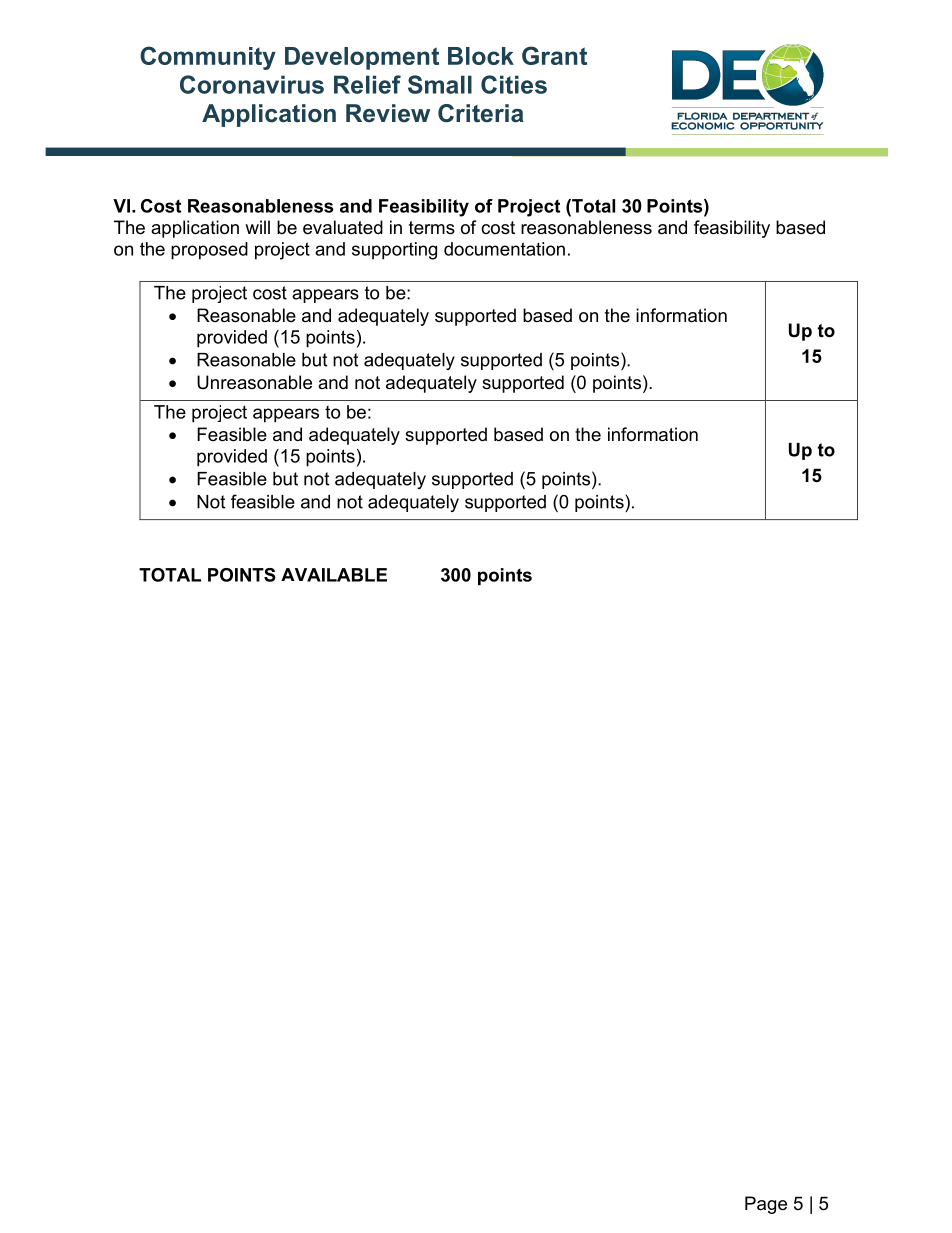  I want to click on Page, so click(766, 1205).
